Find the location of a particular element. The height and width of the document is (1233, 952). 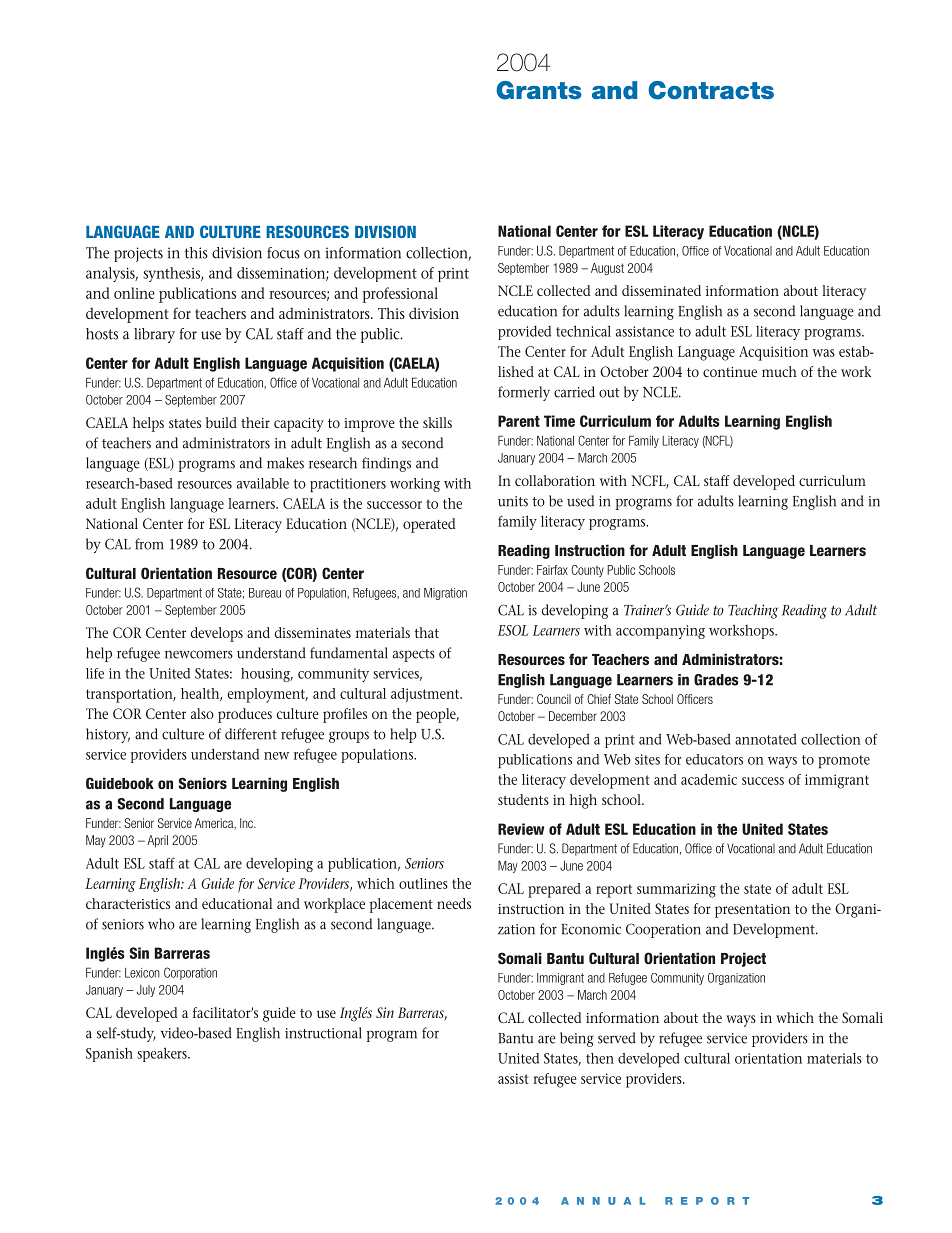

Contracts is located at coordinates (711, 90).
